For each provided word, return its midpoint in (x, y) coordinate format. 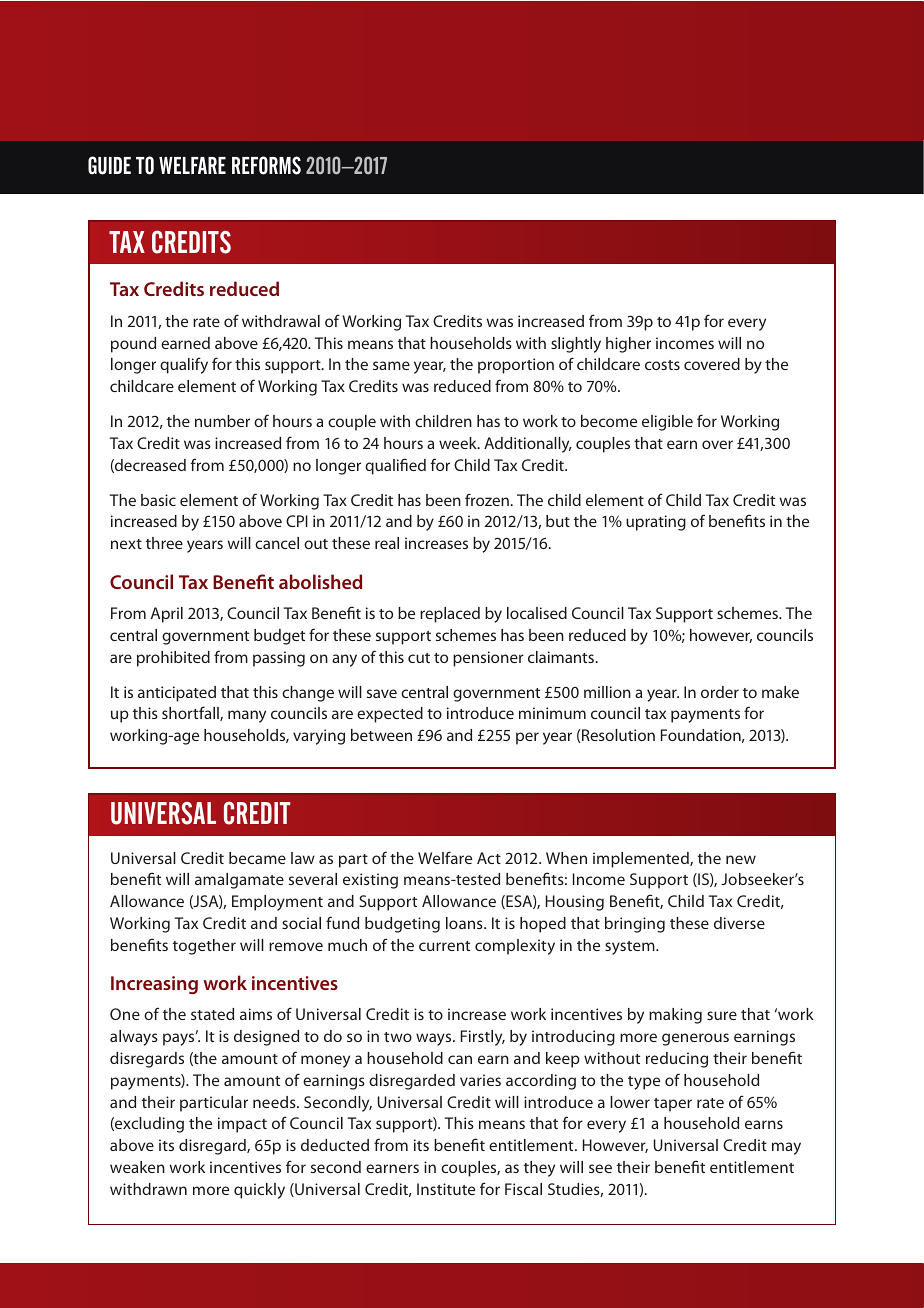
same (391, 365)
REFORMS (266, 165)
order (720, 692)
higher (628, 345)
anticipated (177, 694)
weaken (137, 1167)
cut (419, 658)
